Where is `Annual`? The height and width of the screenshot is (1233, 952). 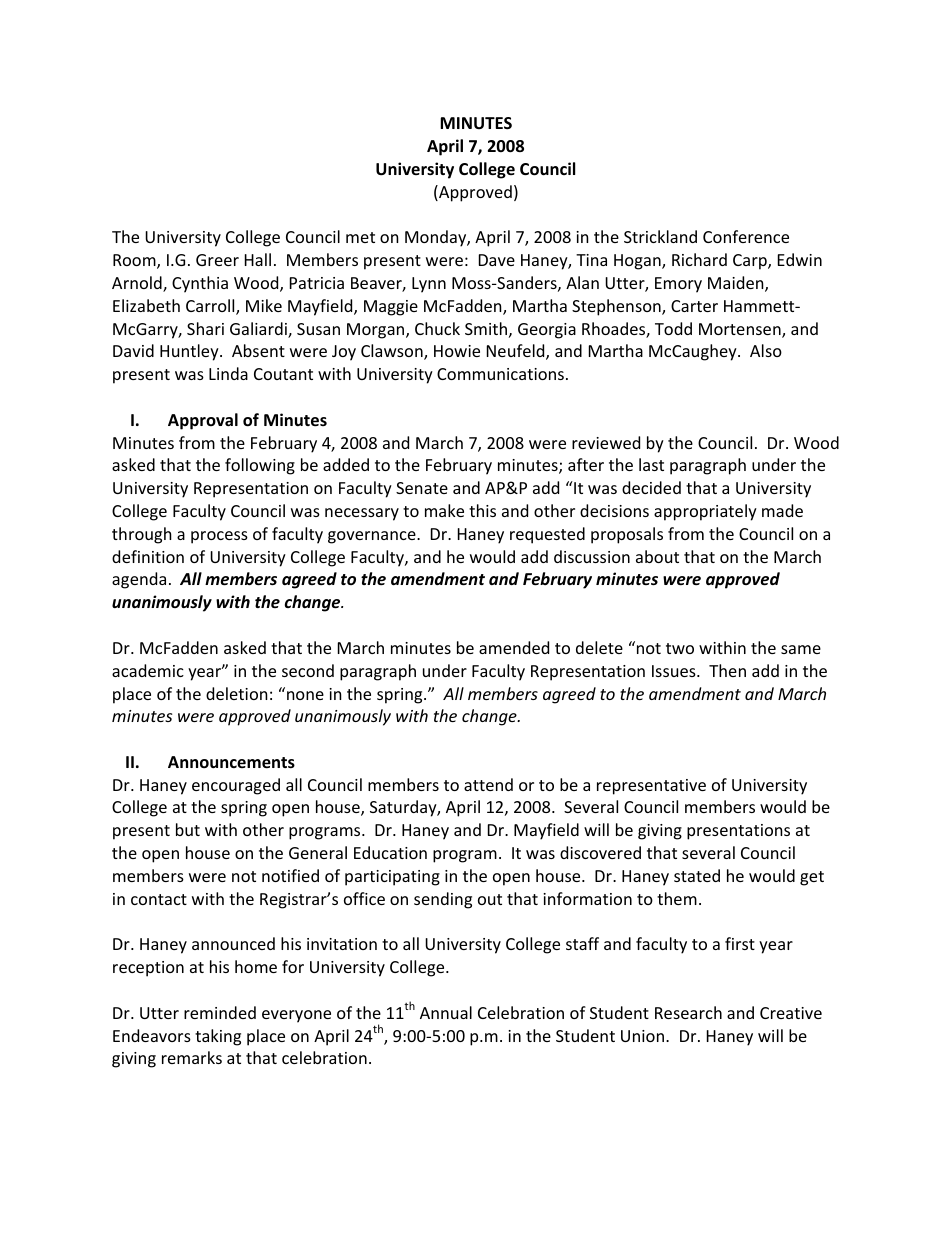 Annual is located at coordinates (446, 1012).
